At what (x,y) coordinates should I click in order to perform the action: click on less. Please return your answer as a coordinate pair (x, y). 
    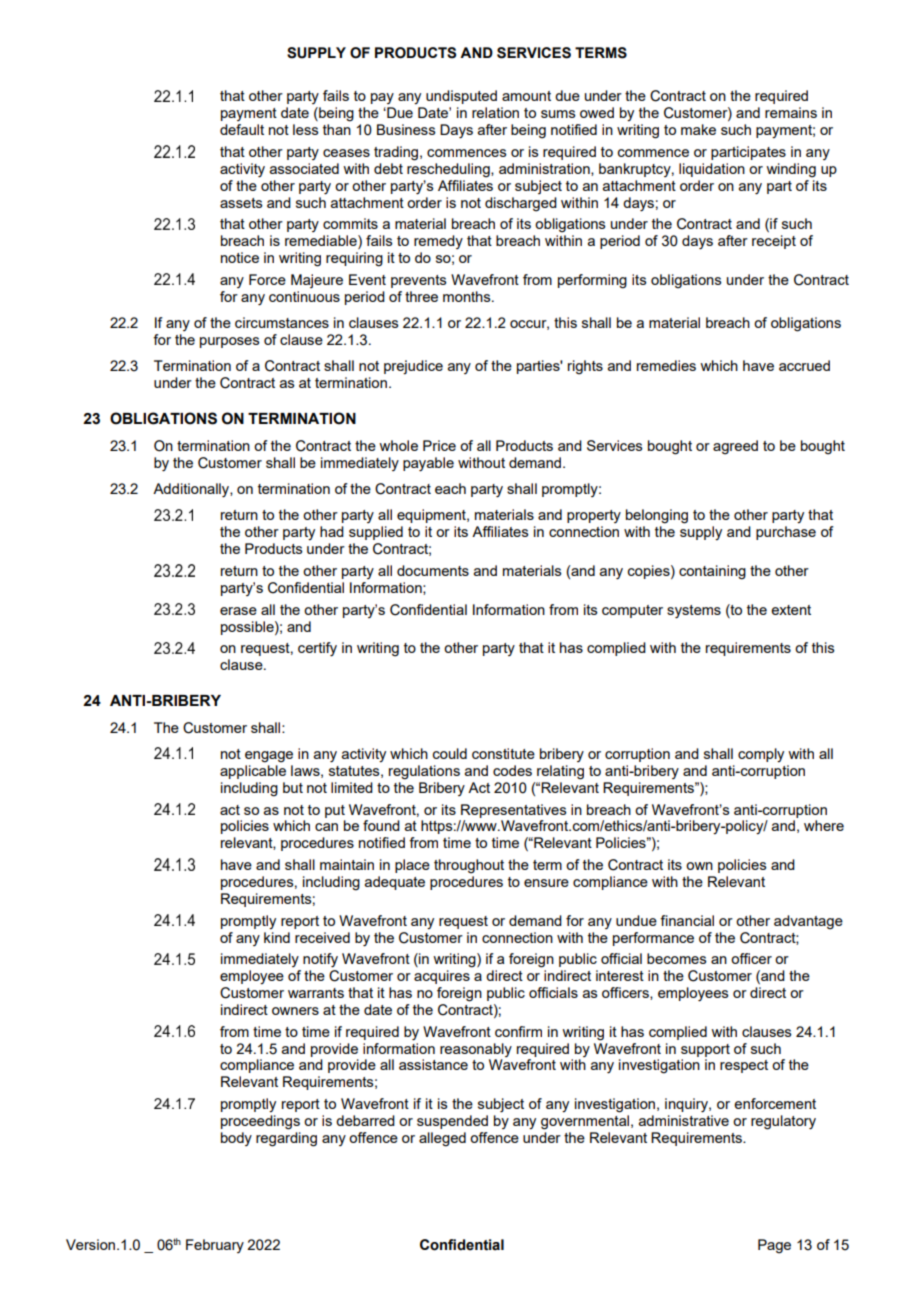
    Looking at the image, I should click on (306, 129).
